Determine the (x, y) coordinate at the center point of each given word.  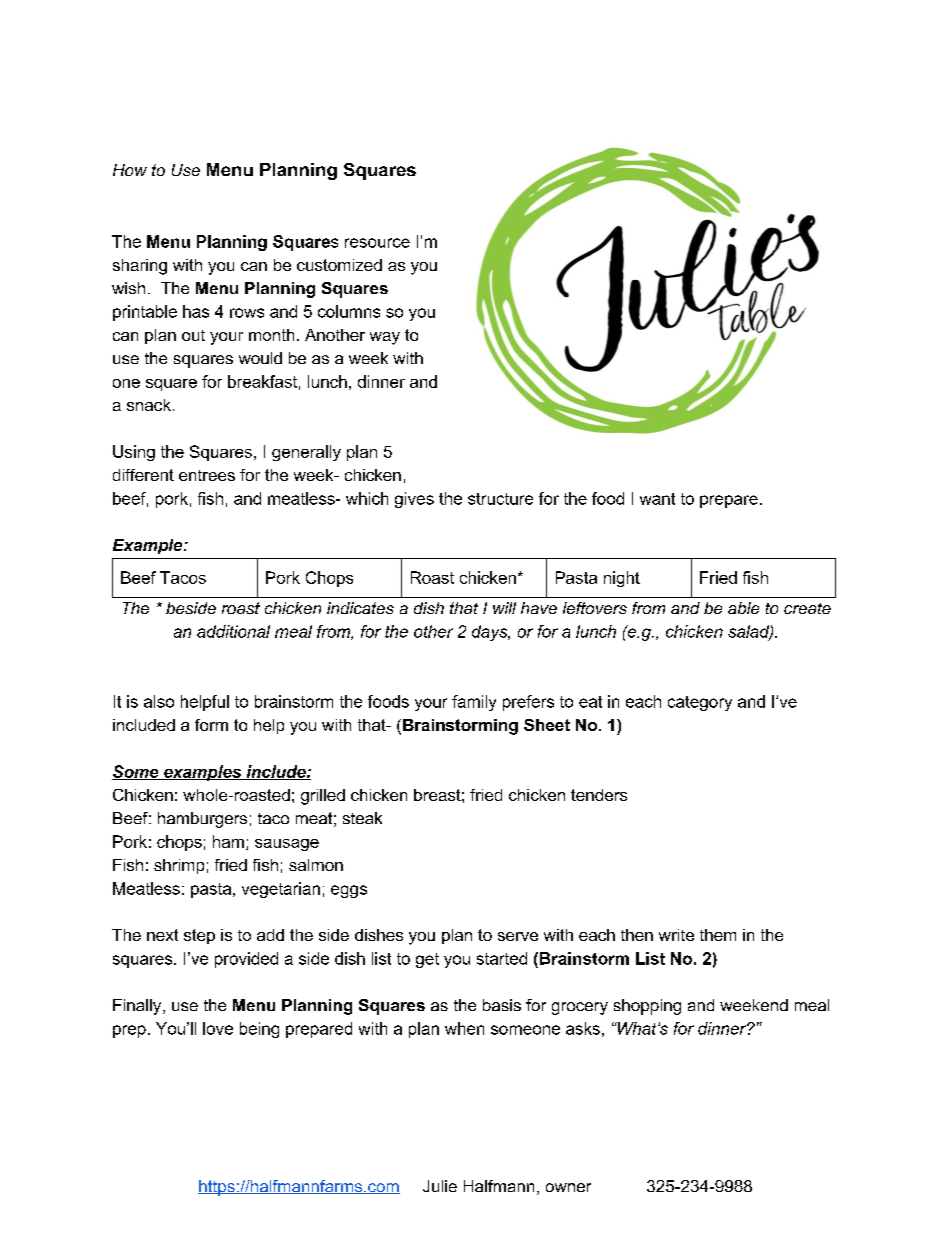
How (130, 170)
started (502, 958)
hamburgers (202, 820)
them (718, 935)
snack (149, 405)
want (657, 499)
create (807, 608)
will (504, 608)
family (474, 703)
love (218, 1028)
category (700, 703)
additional (233, 631)
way (385, 338)
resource (377, 243)
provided (246, 960)
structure (500, 499)
